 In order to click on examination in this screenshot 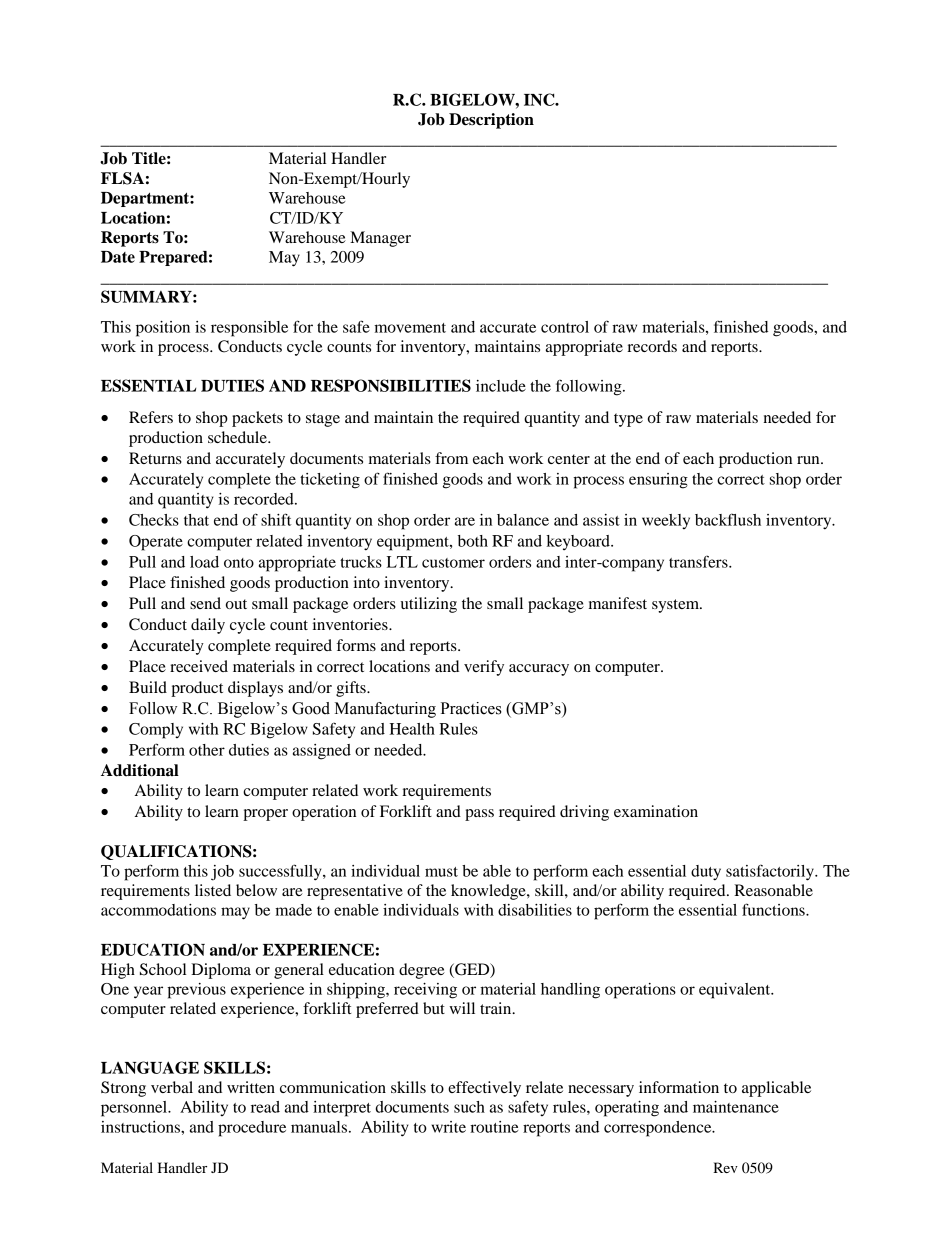, I will do `click(656, 811)`.
